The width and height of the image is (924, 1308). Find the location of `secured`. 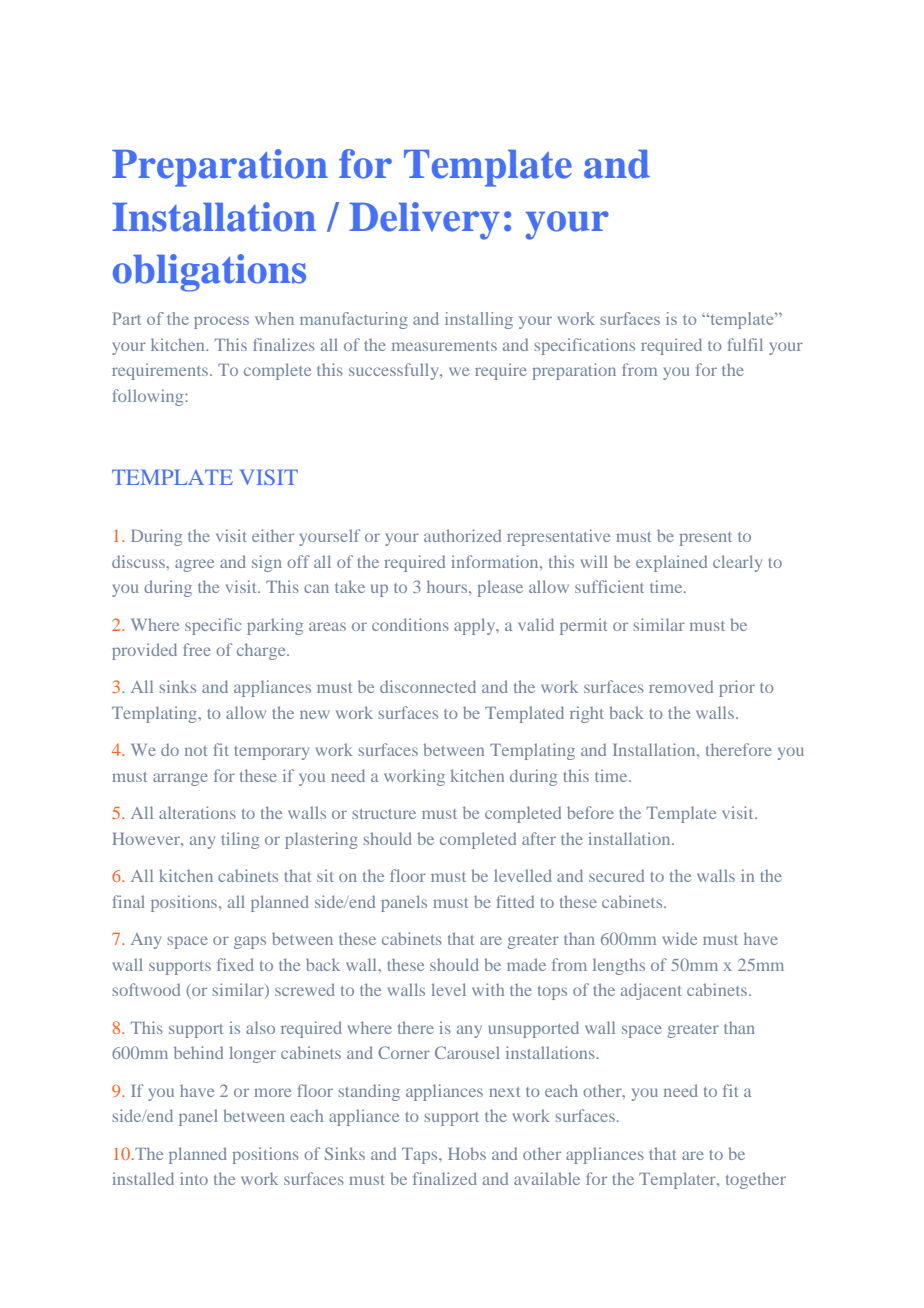

secured is located at coordinates (616, 875).
